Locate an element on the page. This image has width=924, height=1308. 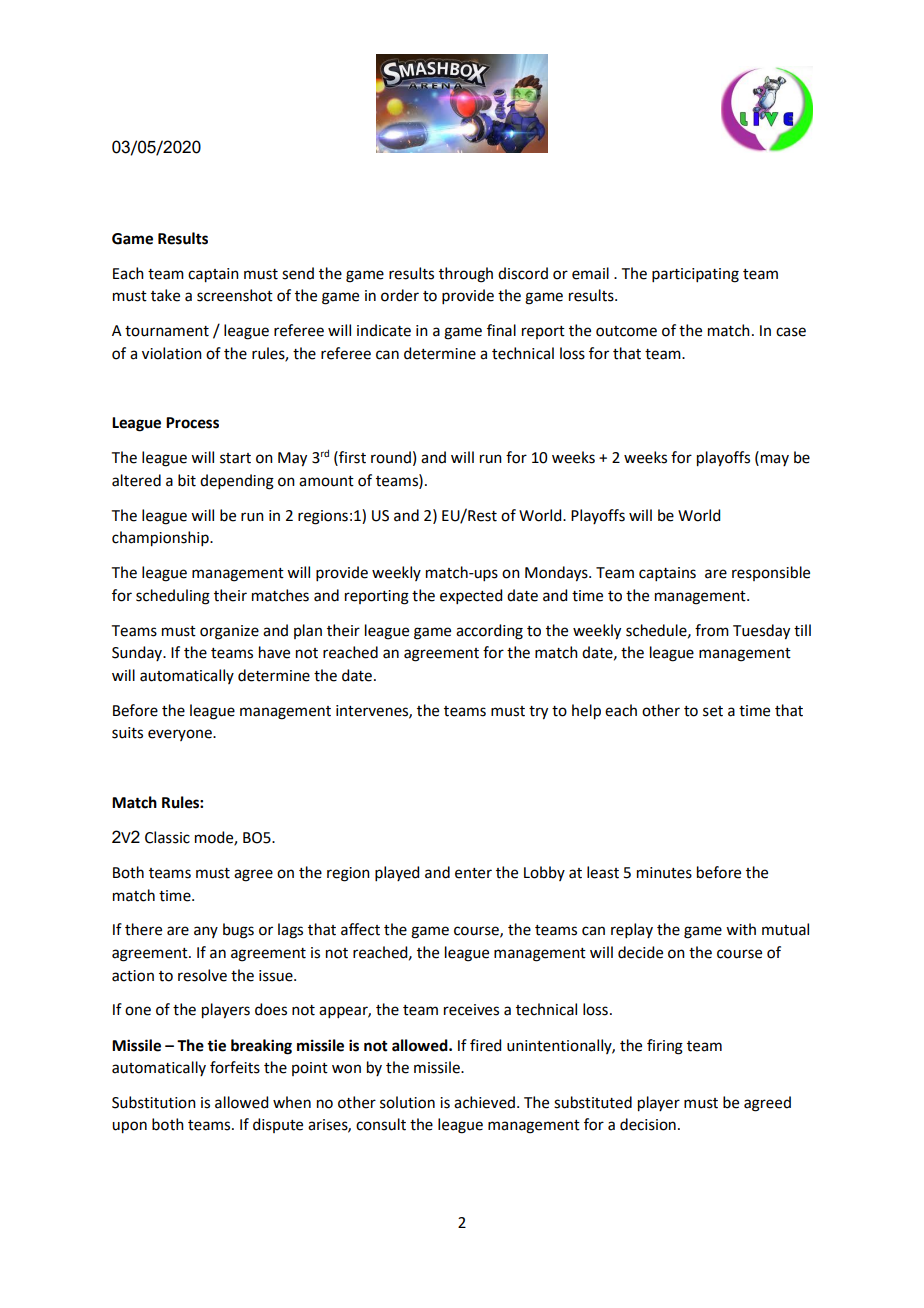
participating is located at coordinates (695, 275).
